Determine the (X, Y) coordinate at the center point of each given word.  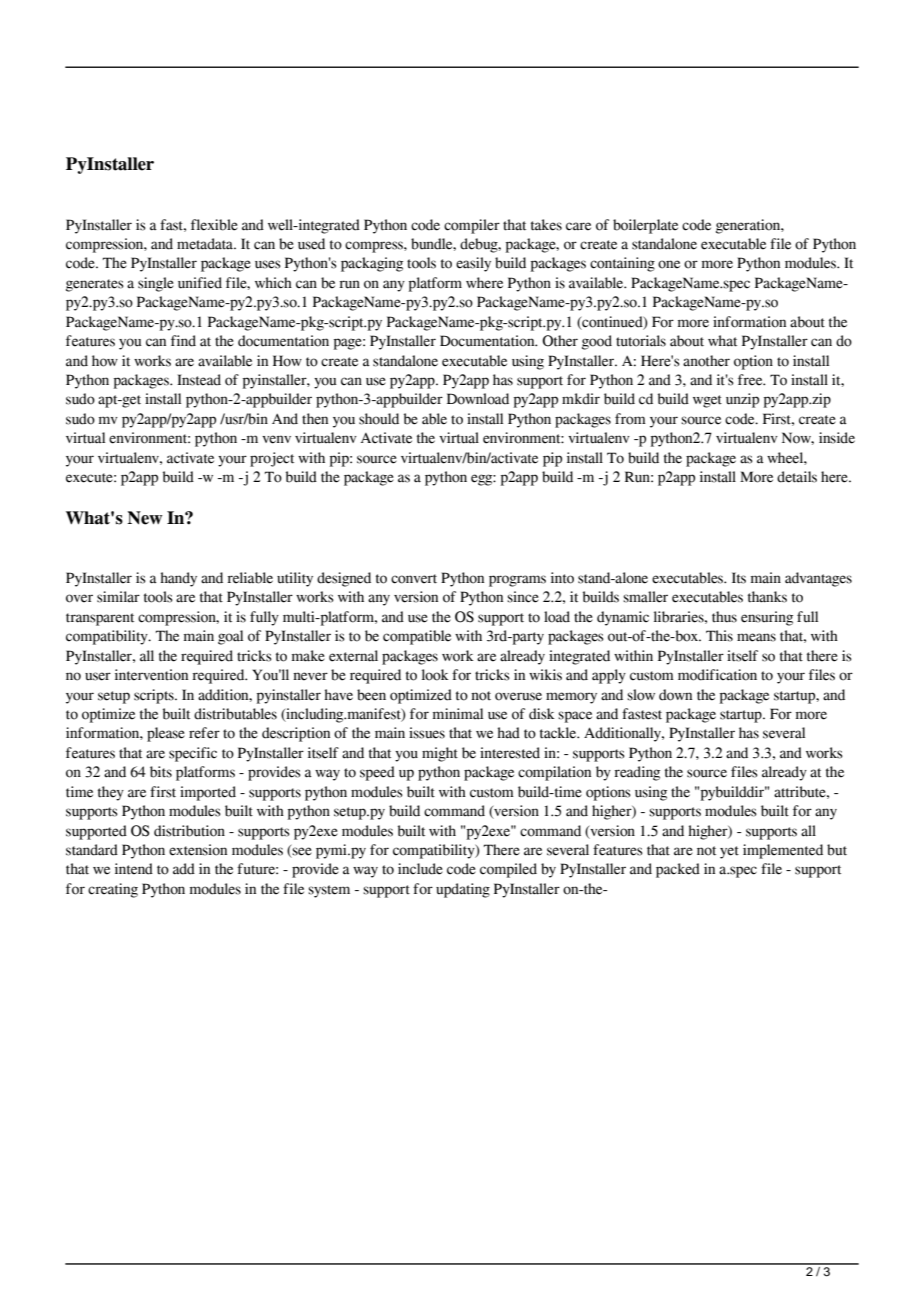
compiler (472, 226)
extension (198, 850)
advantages (818, 579)
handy (178, 579)
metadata (206, 244)
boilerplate (645, 226)
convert (414, 579)
